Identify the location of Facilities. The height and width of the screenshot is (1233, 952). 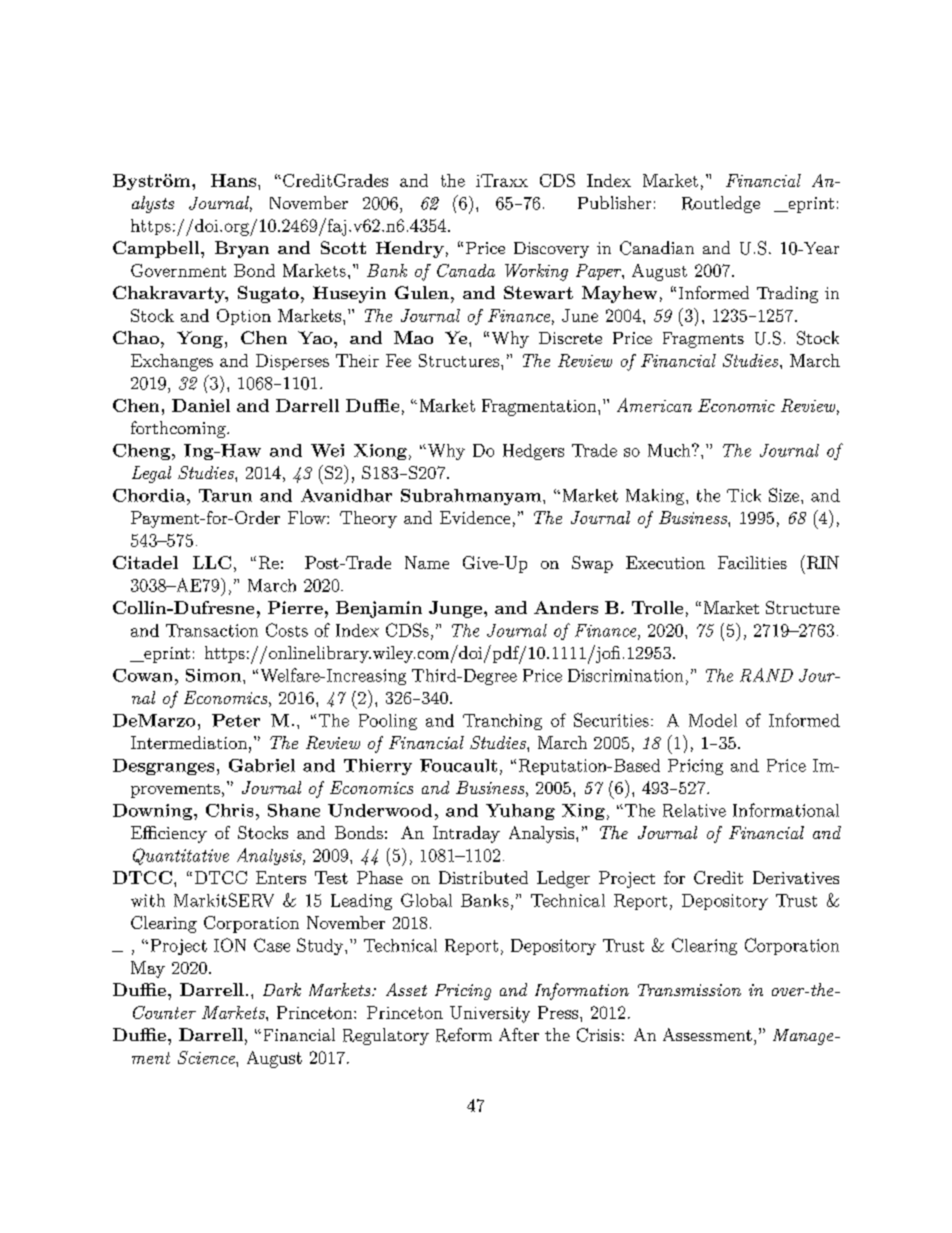
(752, 562).
